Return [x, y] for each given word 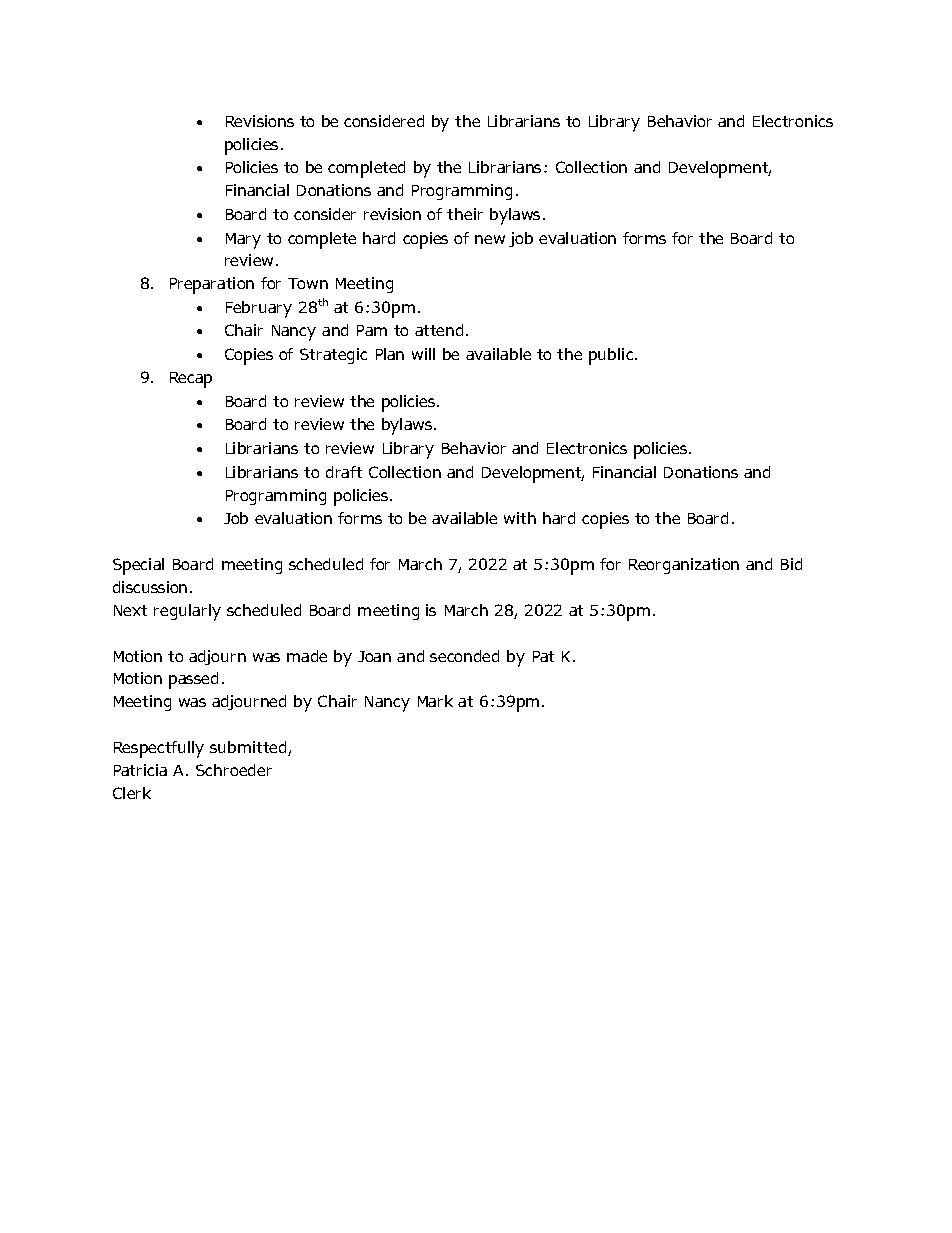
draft [344, 472]
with [520, 518]
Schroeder [234, 770]
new [490, 239]
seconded [464, 656]
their [465, 214]
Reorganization [684, 566]
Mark [435, 701]
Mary [243, 241]
